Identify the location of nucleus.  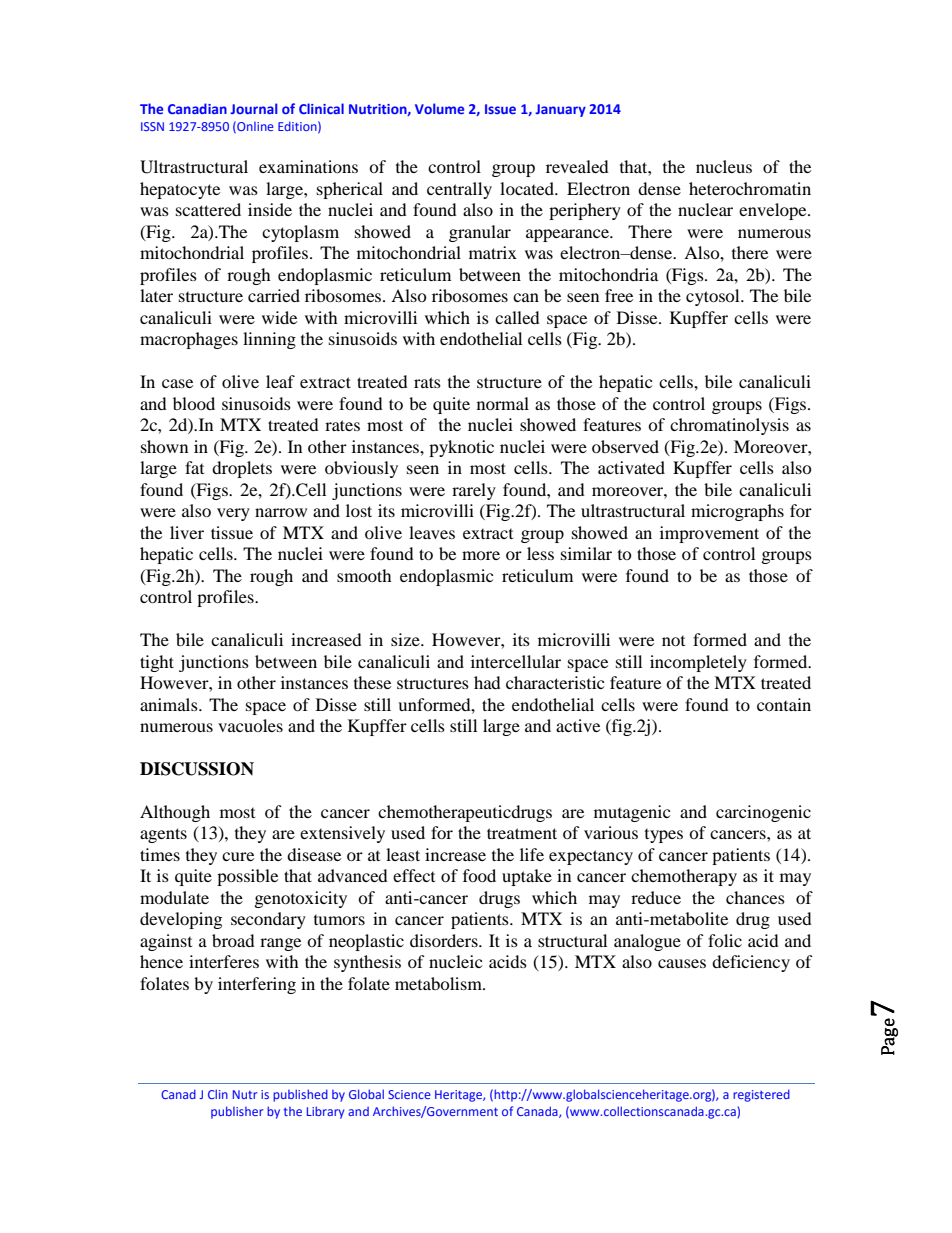
(724, 166).
